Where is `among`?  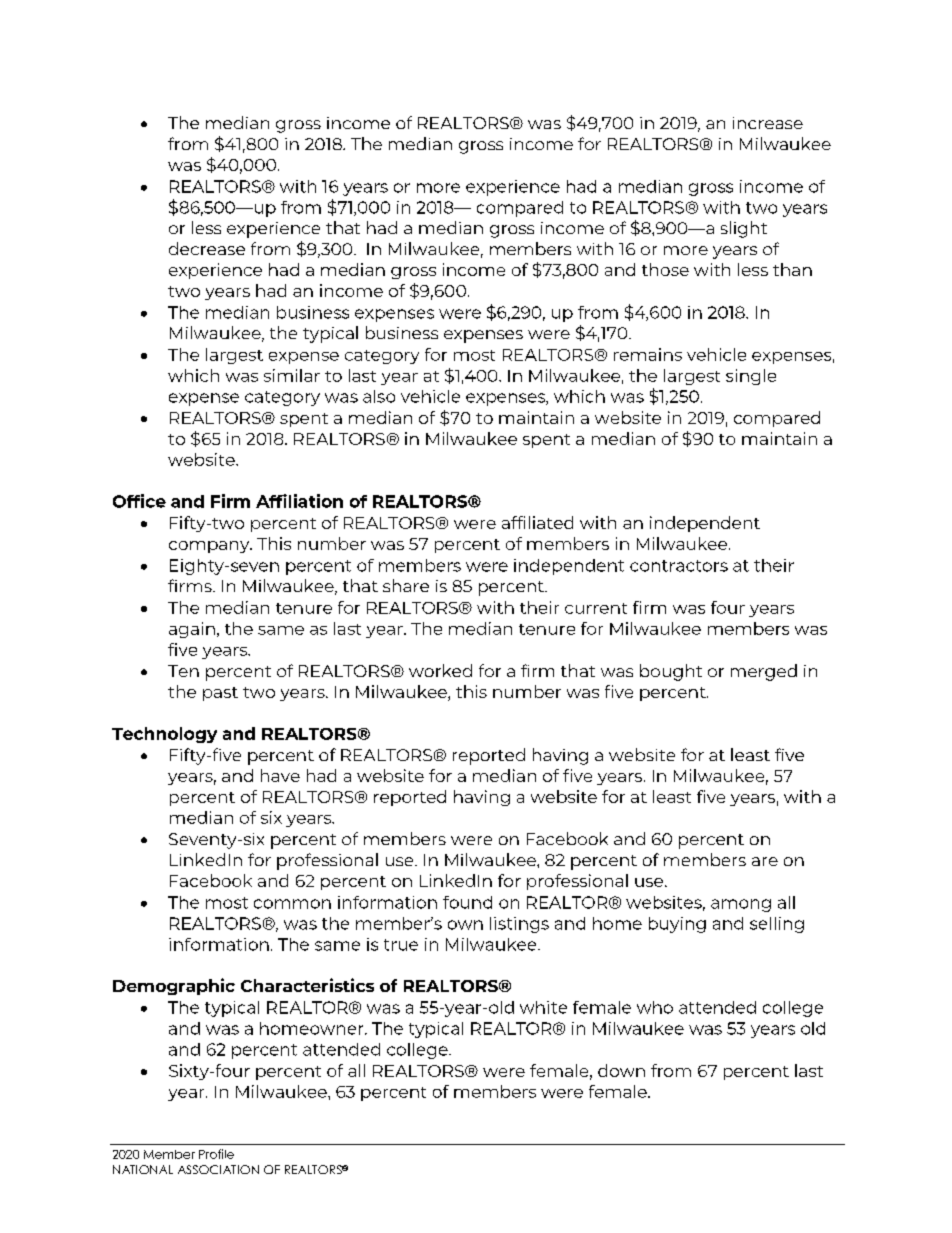 among is located at coordinates (741, 905).
